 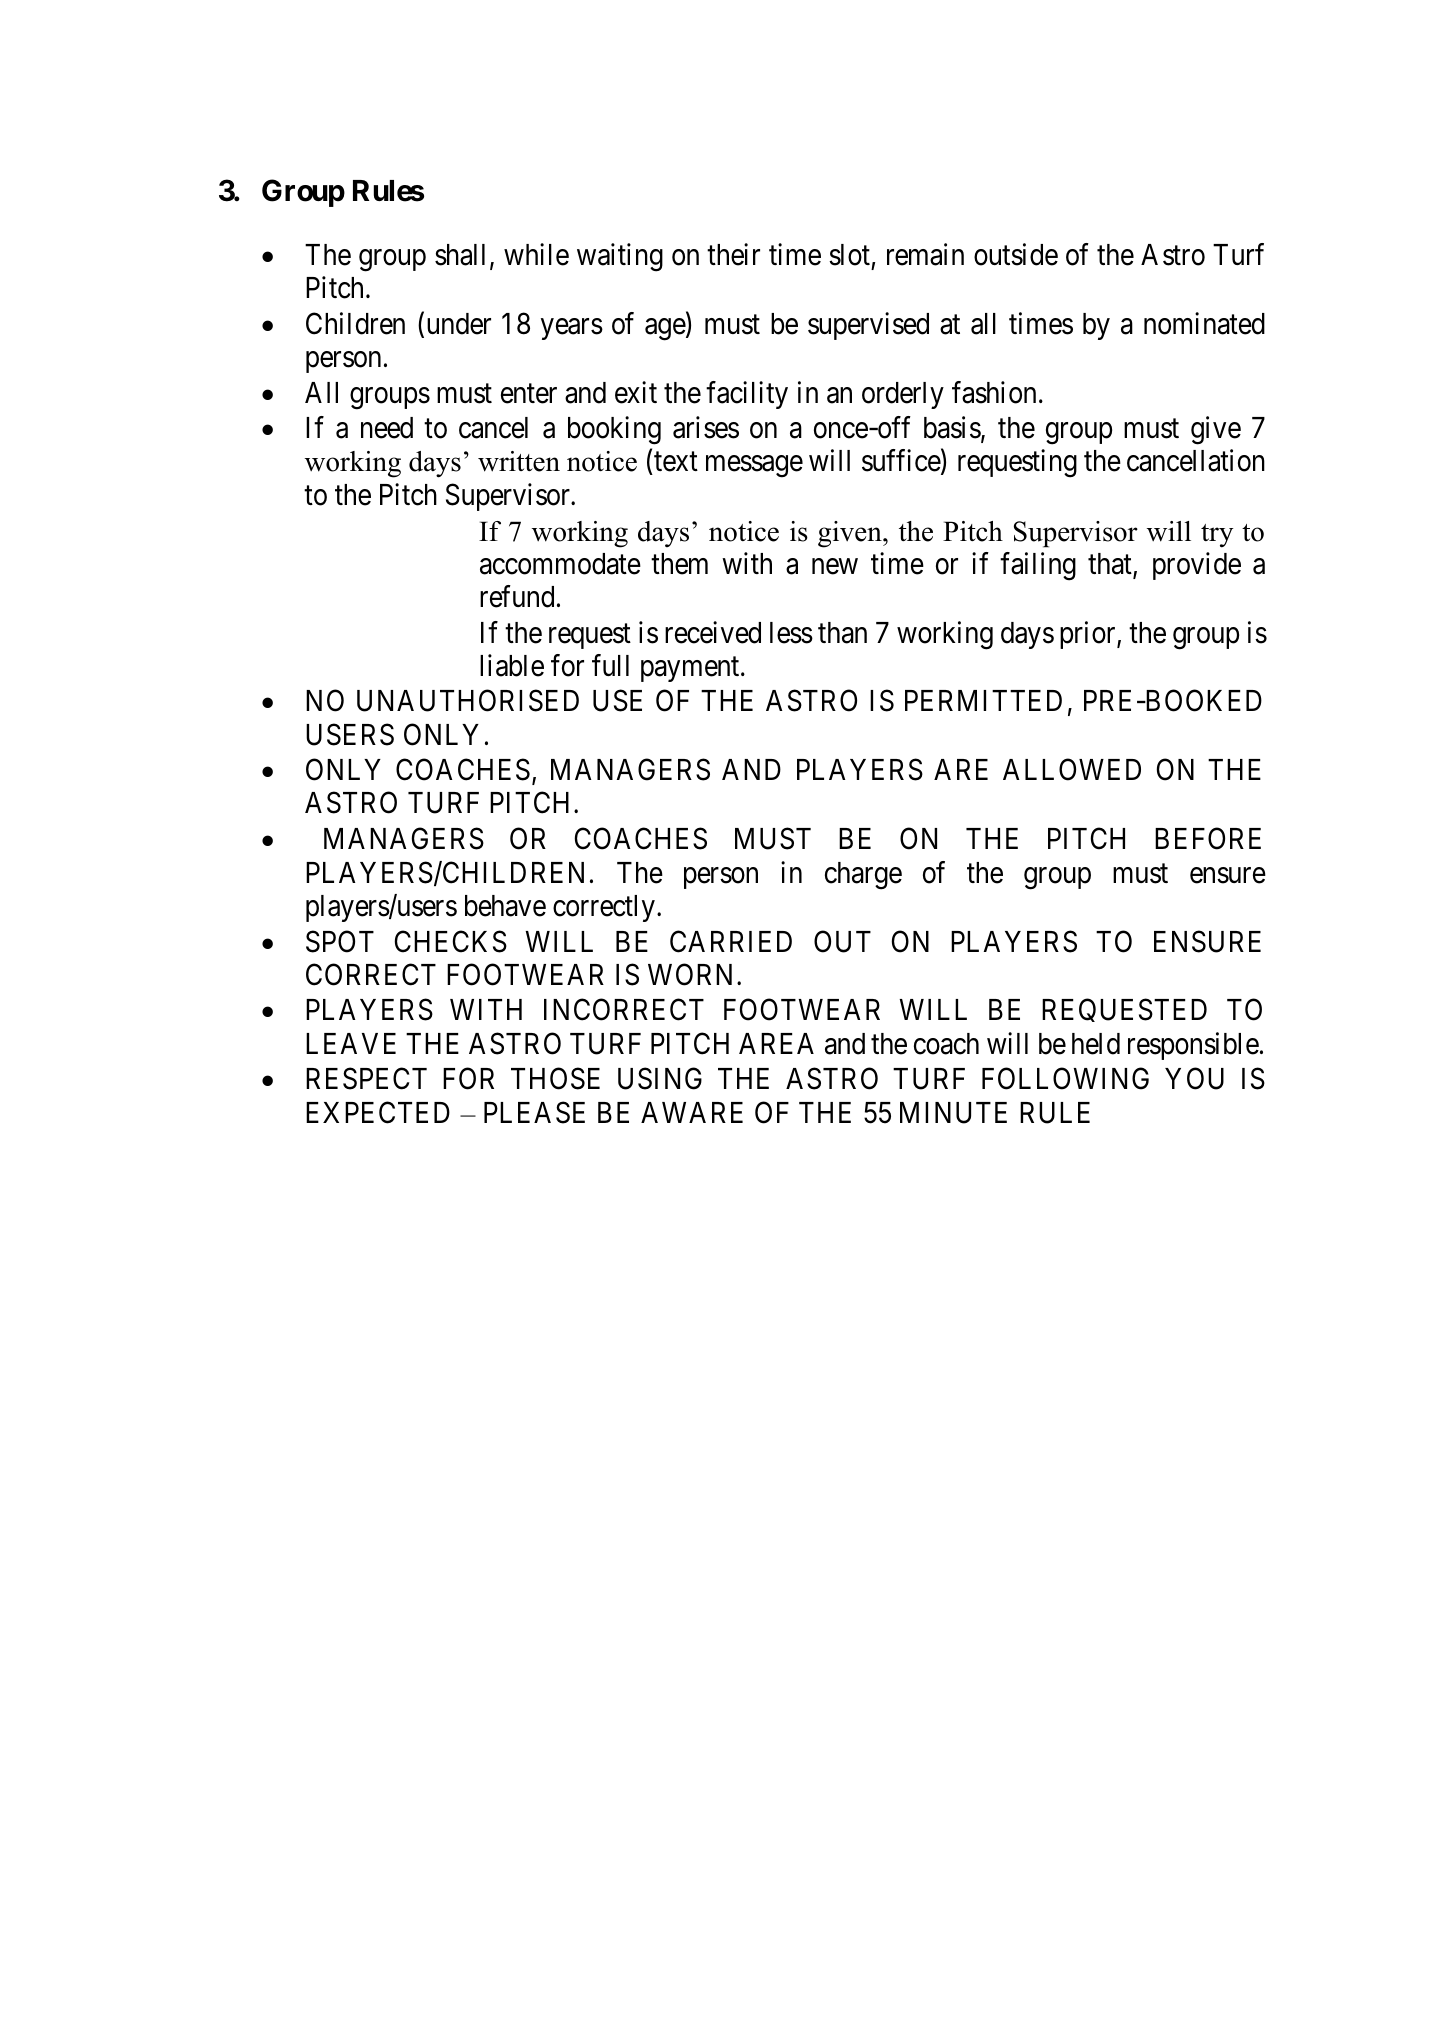 What do you see at coordinates (366, 1079) in the image?
I see `RESPECT` at bounding box center [366, 1079].
